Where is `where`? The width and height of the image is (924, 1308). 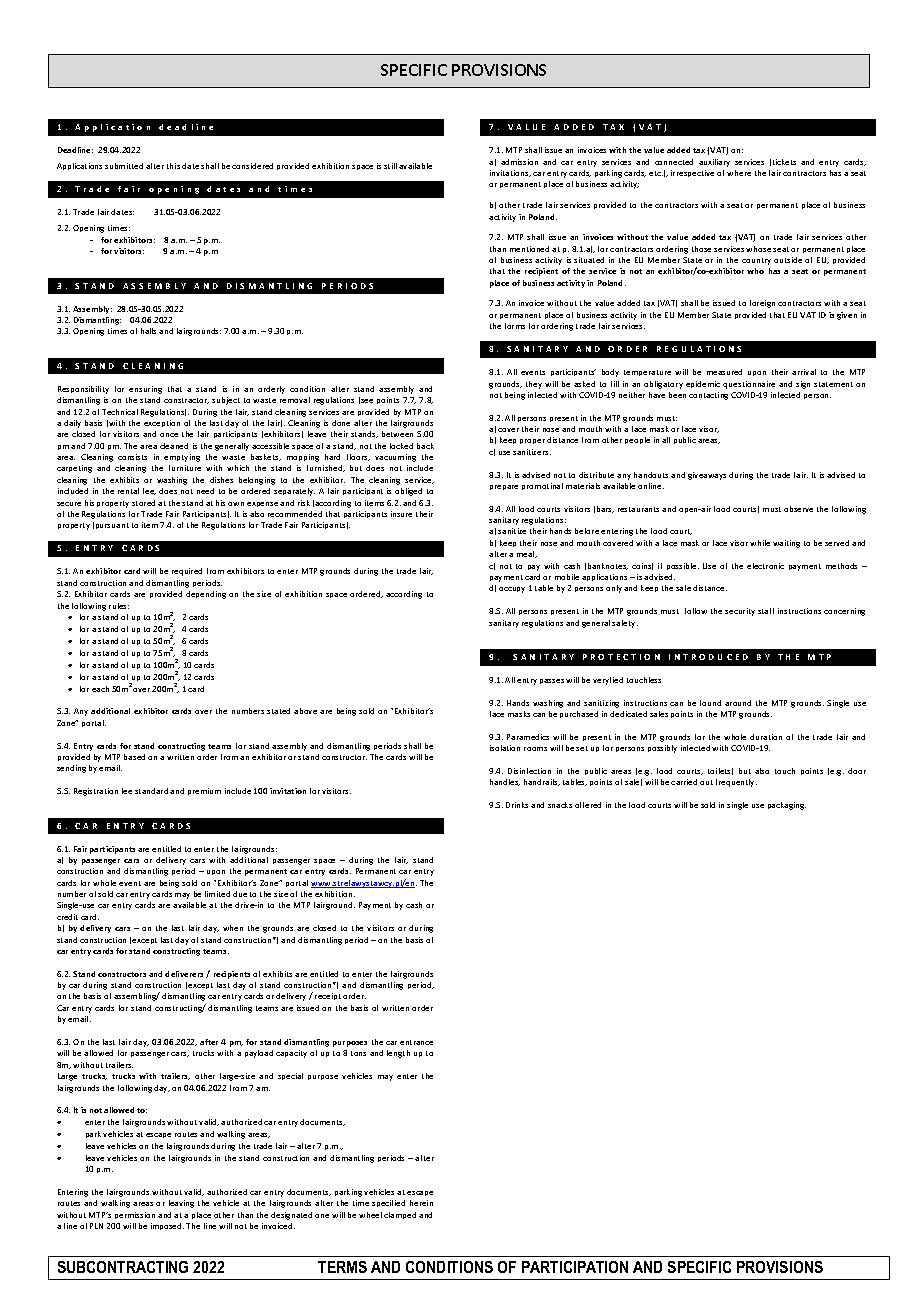 where is located at coordinates (739, 173).
